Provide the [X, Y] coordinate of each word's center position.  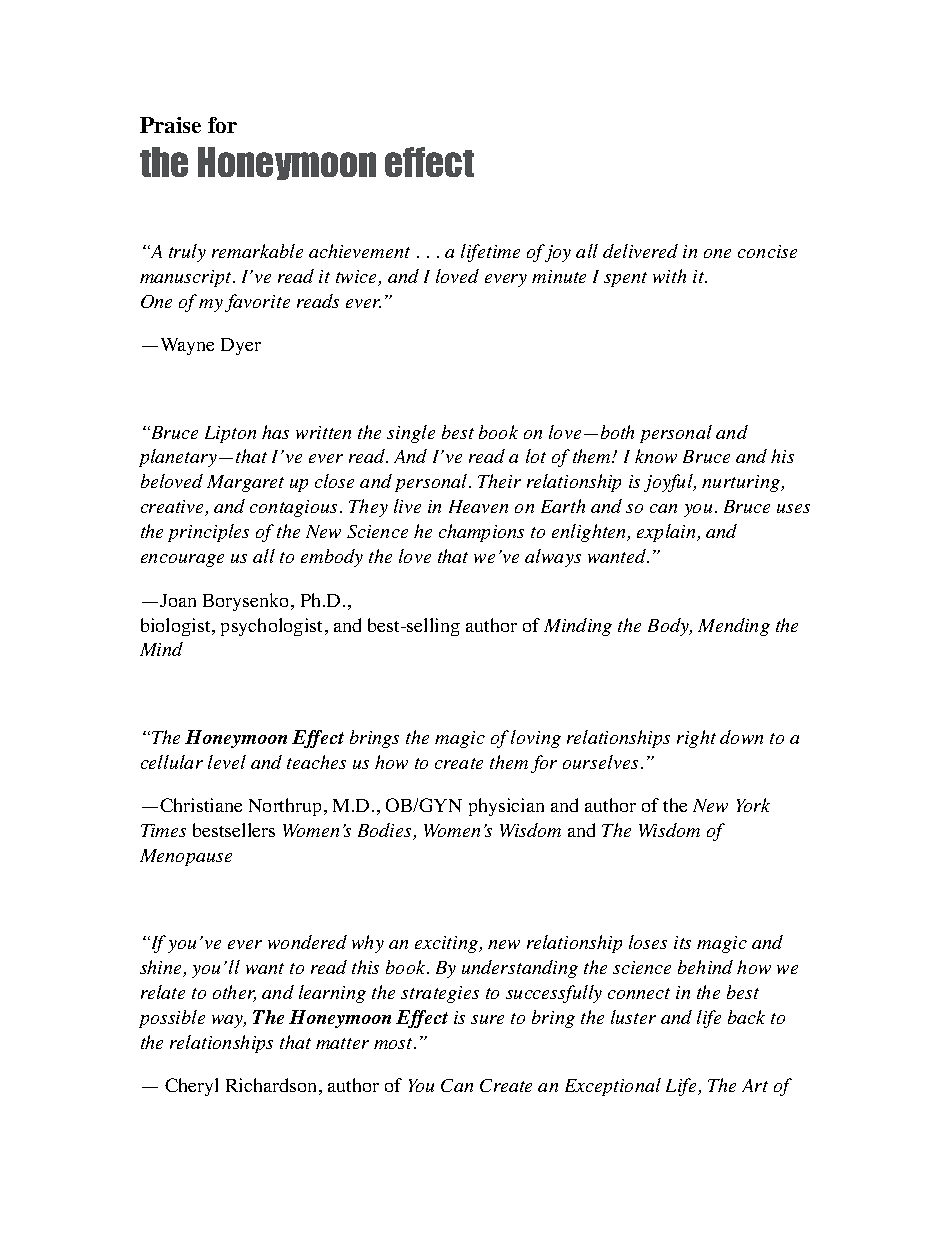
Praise [170, 125]
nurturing [742, 483]
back [746, 1017]
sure [487, 1019]
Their [499, 481]
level [227, 762]
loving [536, 739]
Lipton [230, 434]
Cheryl [191, 1087]
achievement [359, 251]
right [696, 739]
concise [767, 251]
